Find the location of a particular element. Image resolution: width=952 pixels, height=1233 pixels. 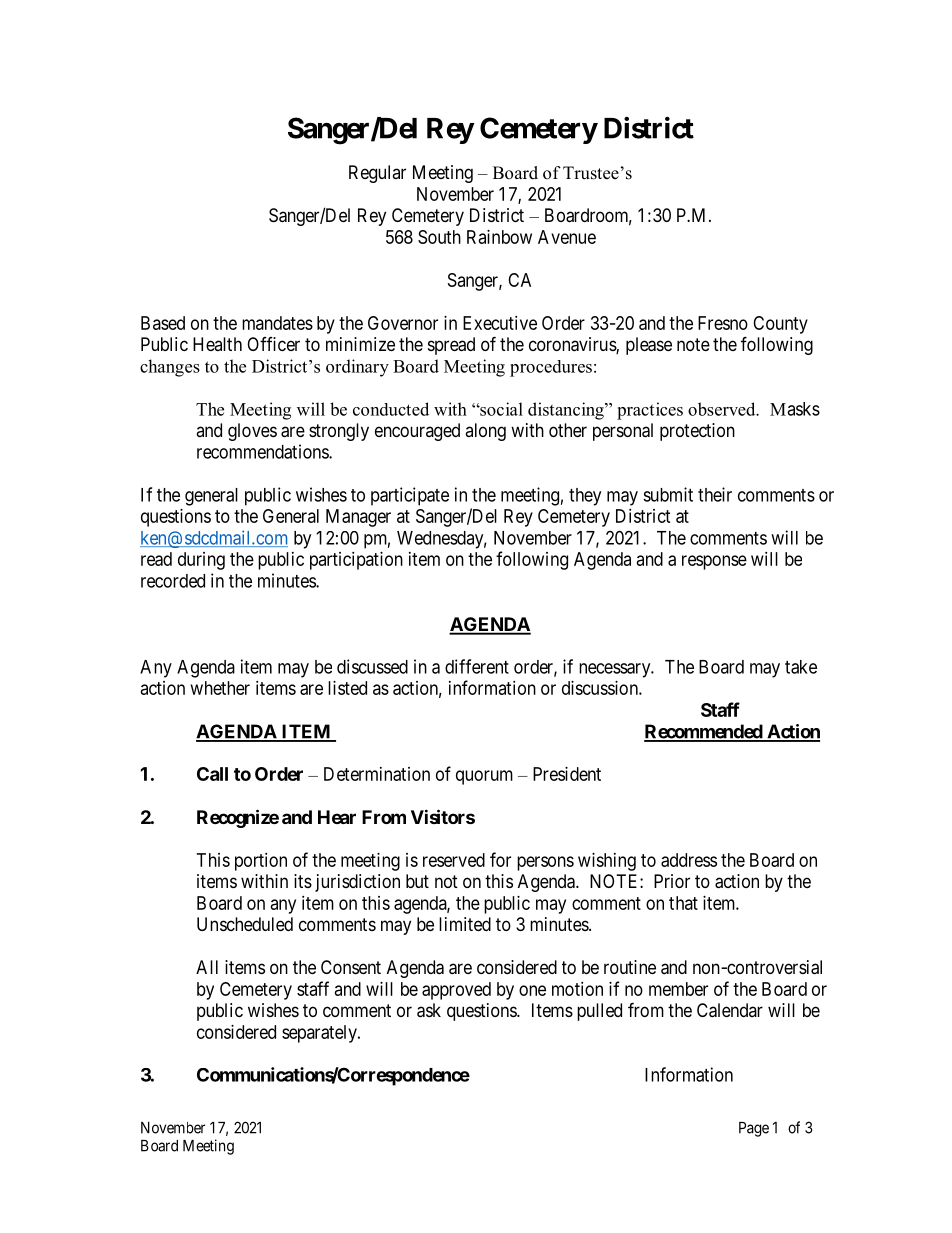

their is located at coordinates (715, 494).
